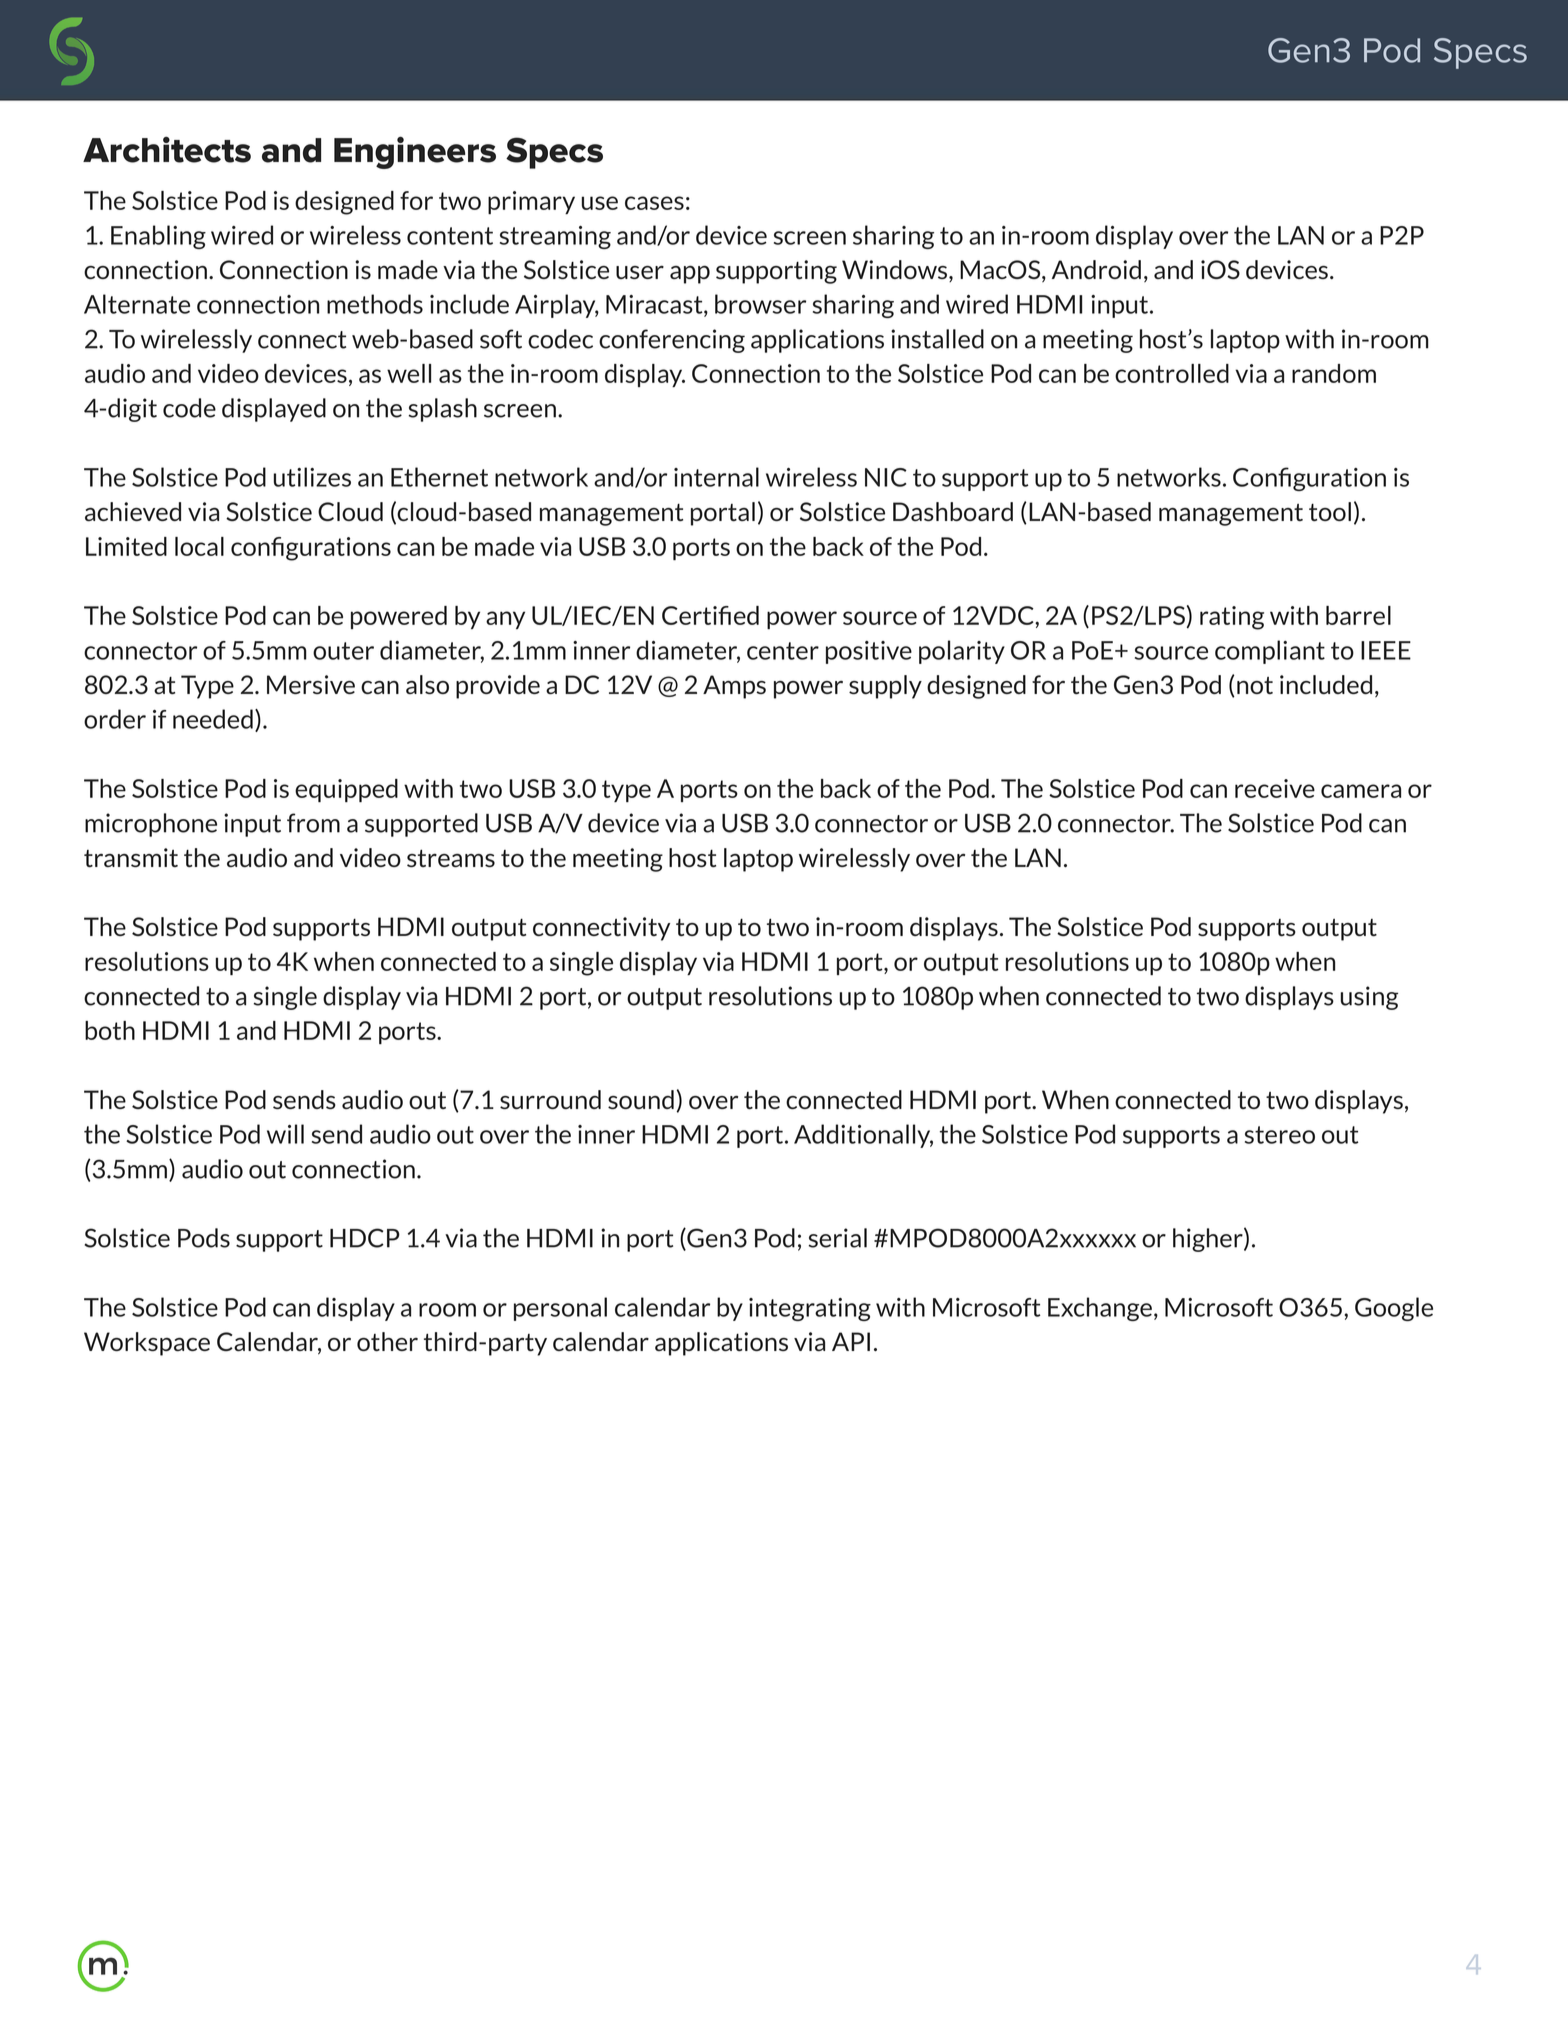 This screenshot has width=1568, height=2029. What do you see at coordinates (199, 546) in the screenshot?
I see `local` at bounding box center [199, 546].
